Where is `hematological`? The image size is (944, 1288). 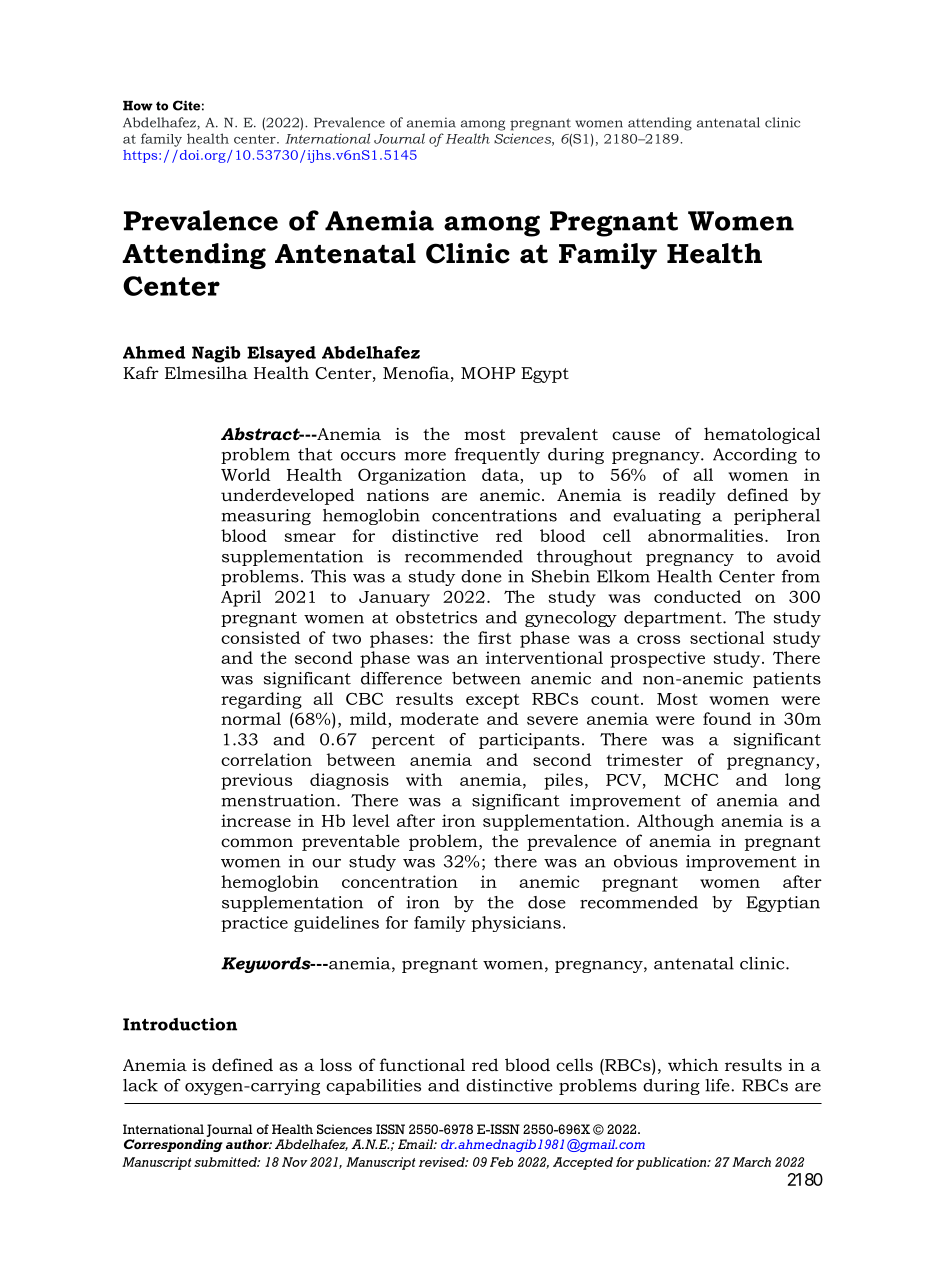 hematological is located at coordinates (762, 435).
